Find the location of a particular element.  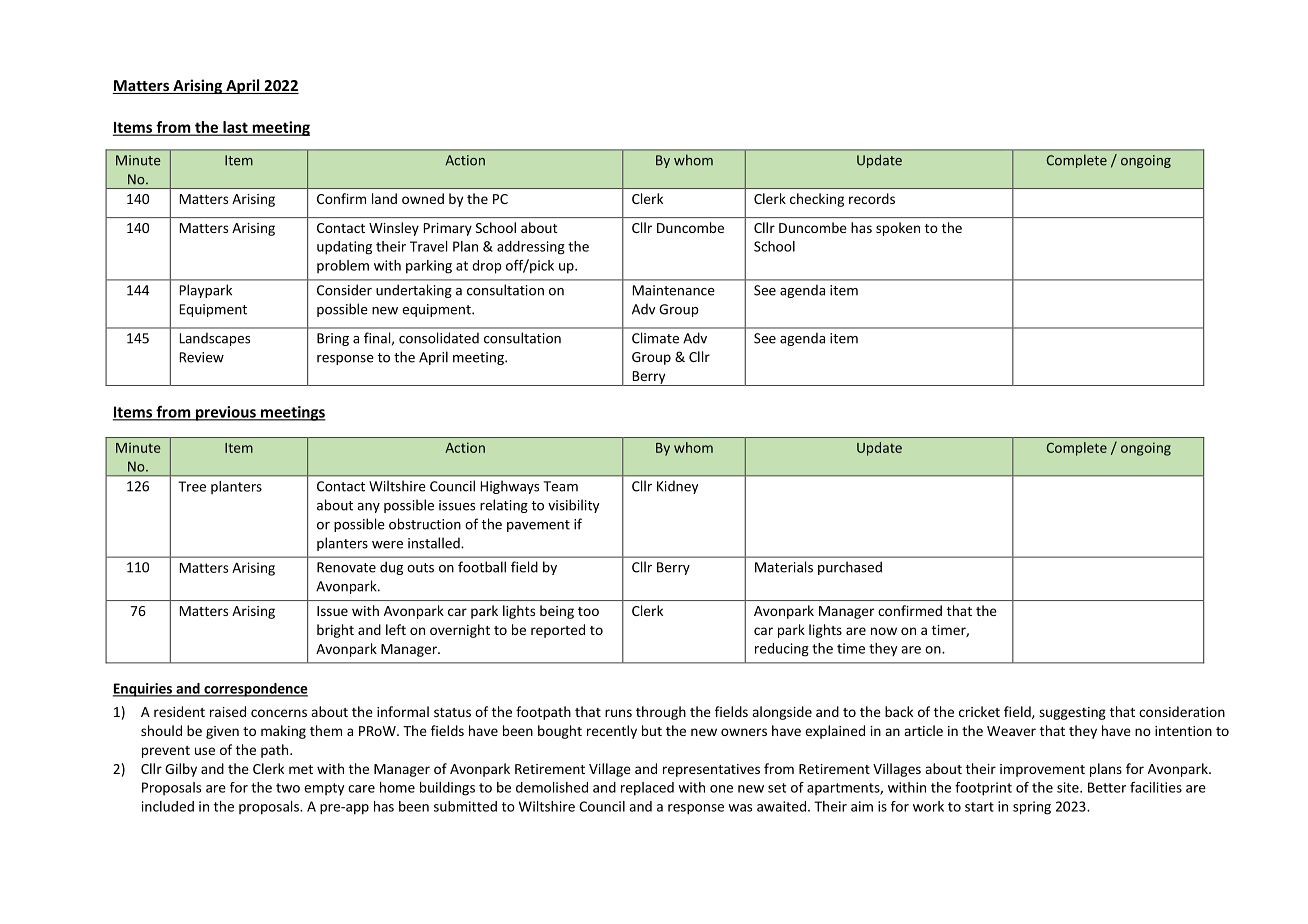

records is located at coordinates (872, 198).
